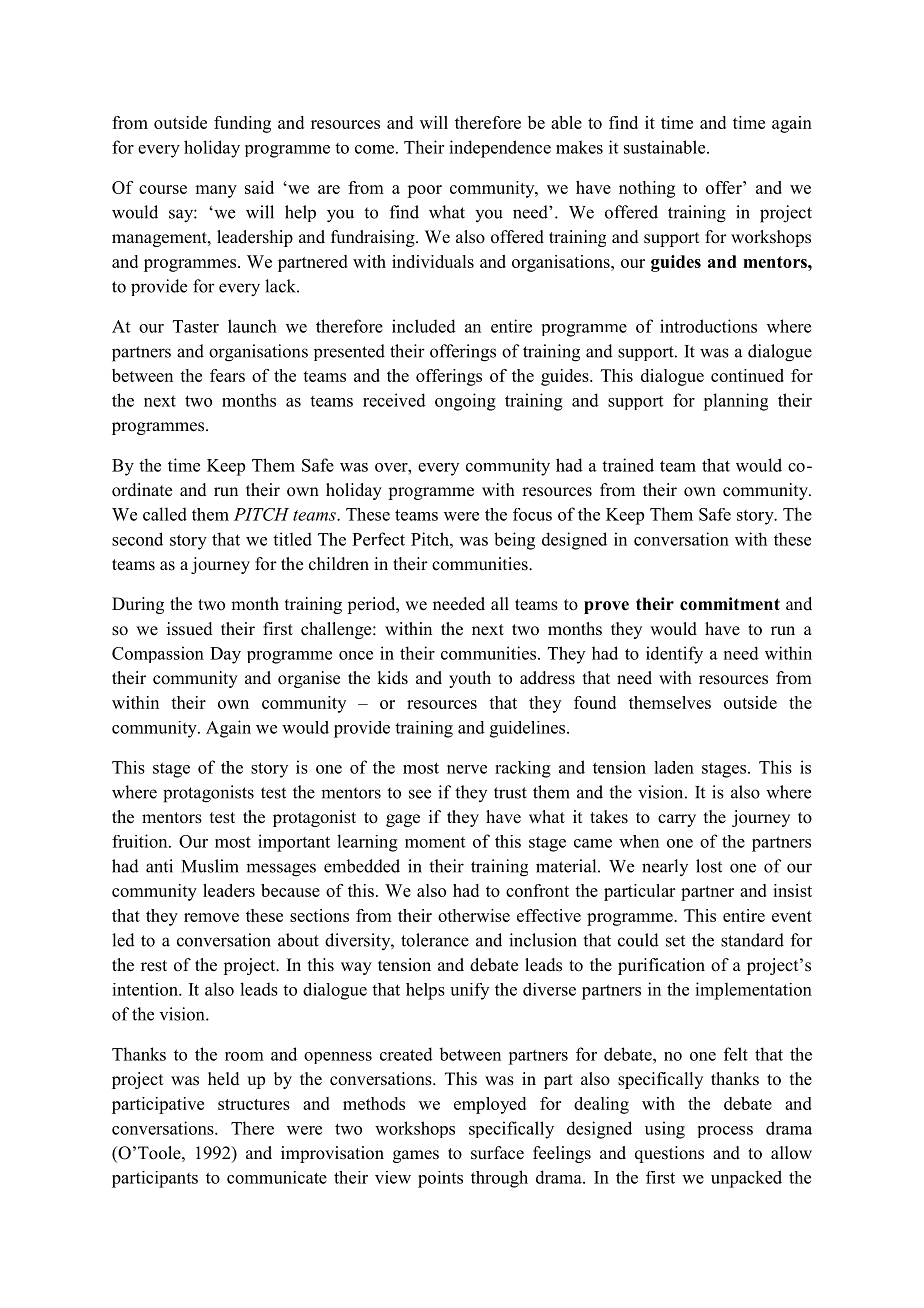 The height and width of the document is (1308, 924). What do you see at coordinates (190, 629) in the document?
I see `issued` at bounding box center [190, 629].
